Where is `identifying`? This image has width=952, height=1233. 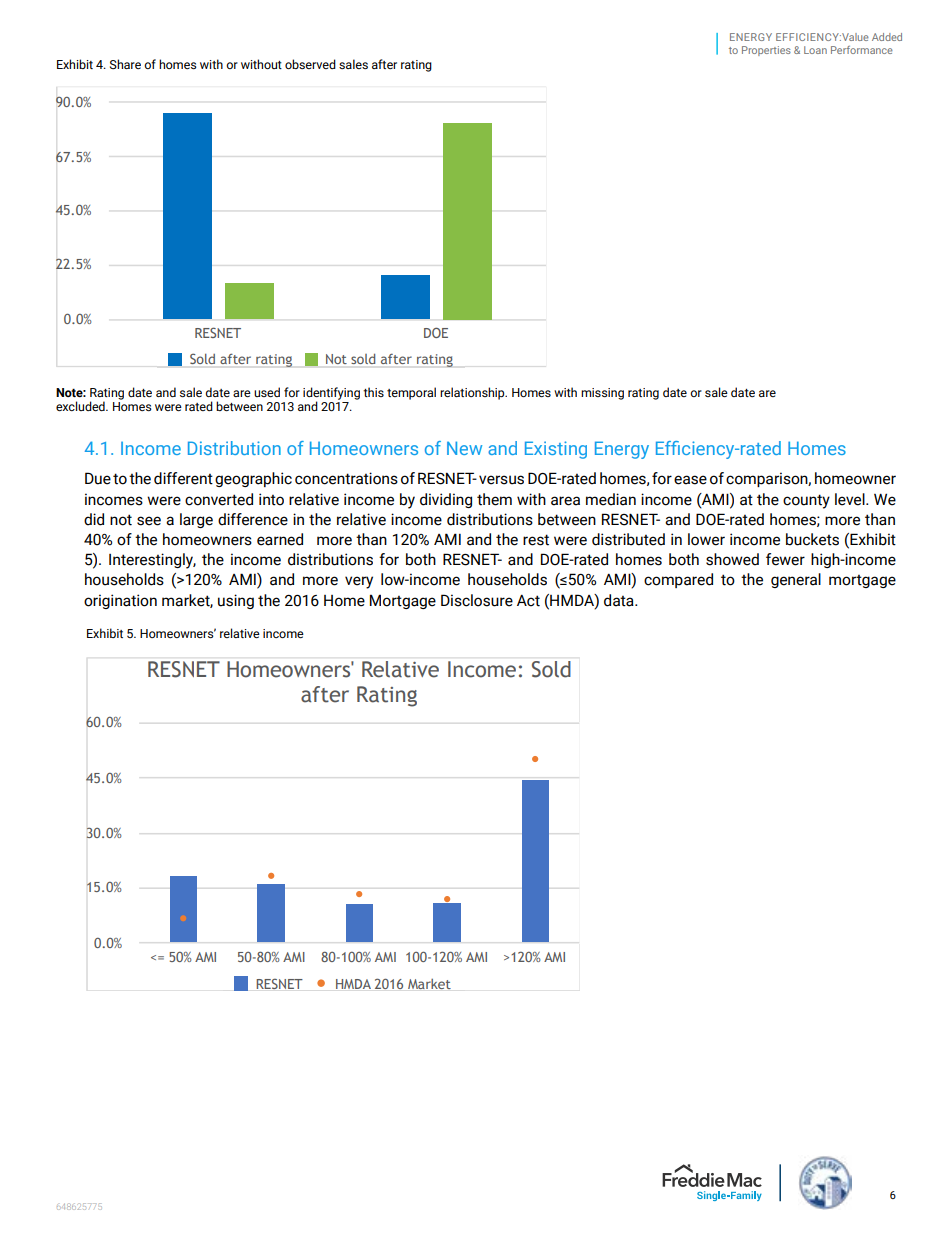 identifying is located at coordinates (331, 395).
